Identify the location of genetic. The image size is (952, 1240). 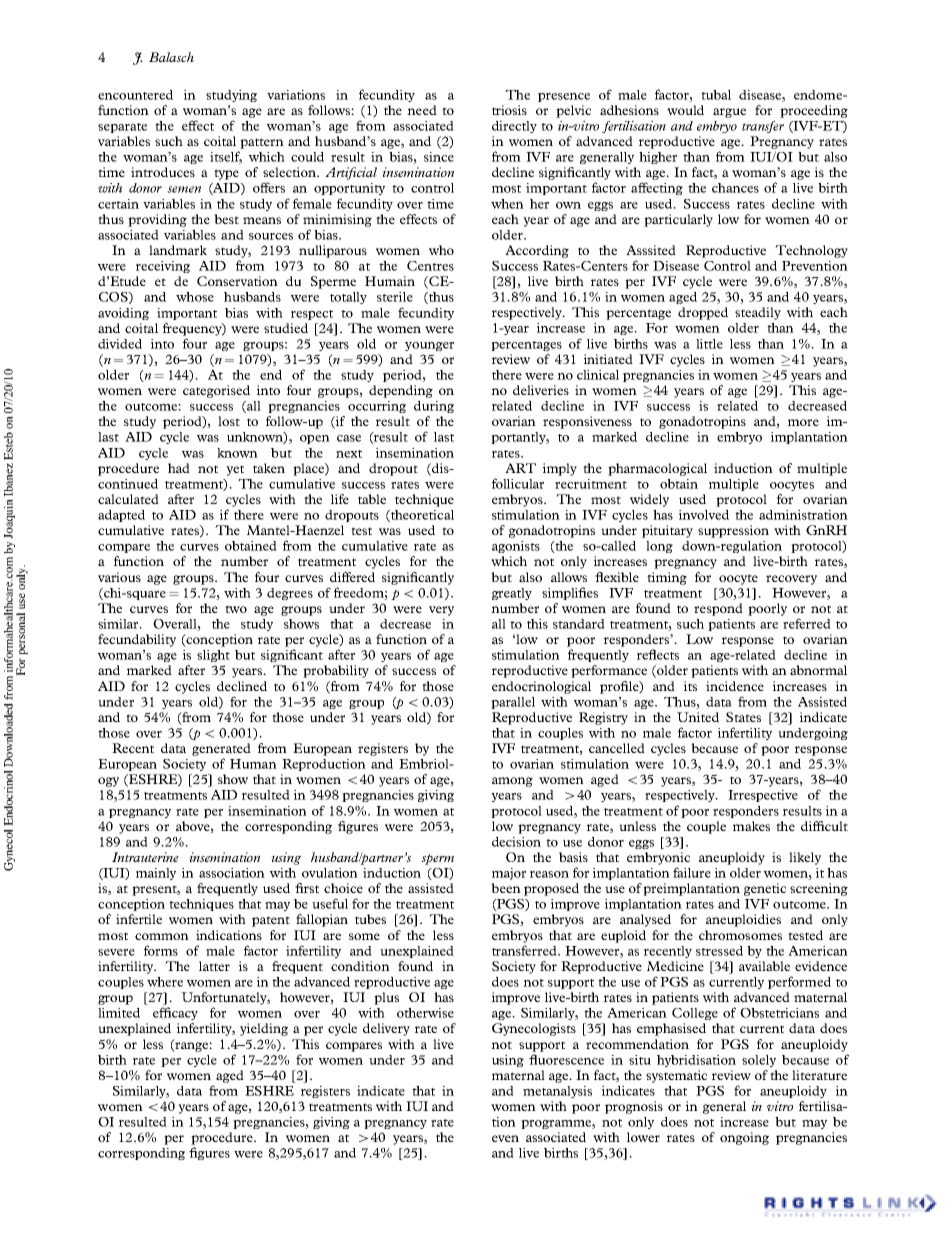
(765, 889).
